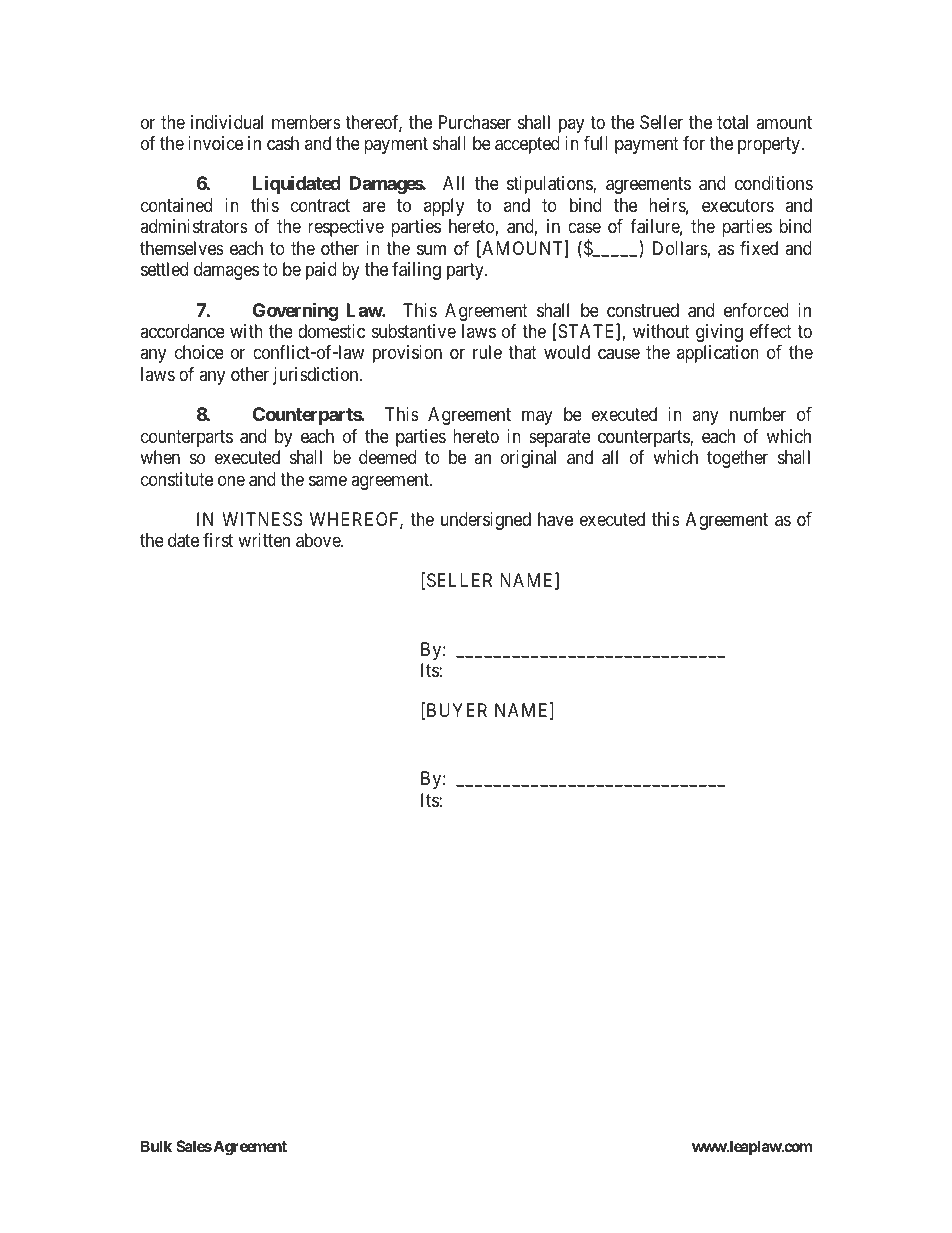 The image size is (952, 1233). What do you see at coordinates (486, 521) in the page?
I see `undersigned` at bounding box center [486, 521].
